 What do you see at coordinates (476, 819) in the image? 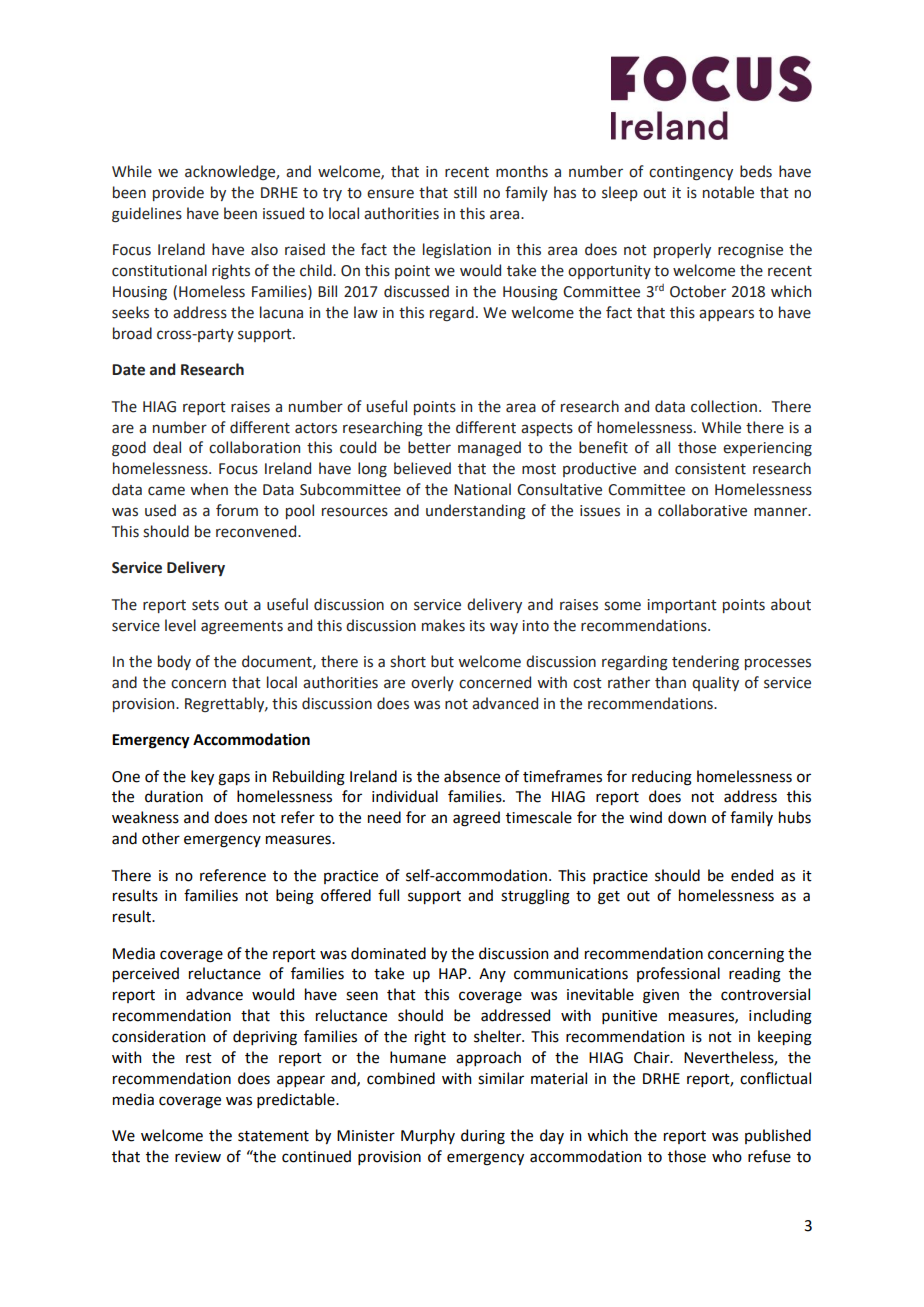
I see `agreed` at bounding box center [476, 819].
